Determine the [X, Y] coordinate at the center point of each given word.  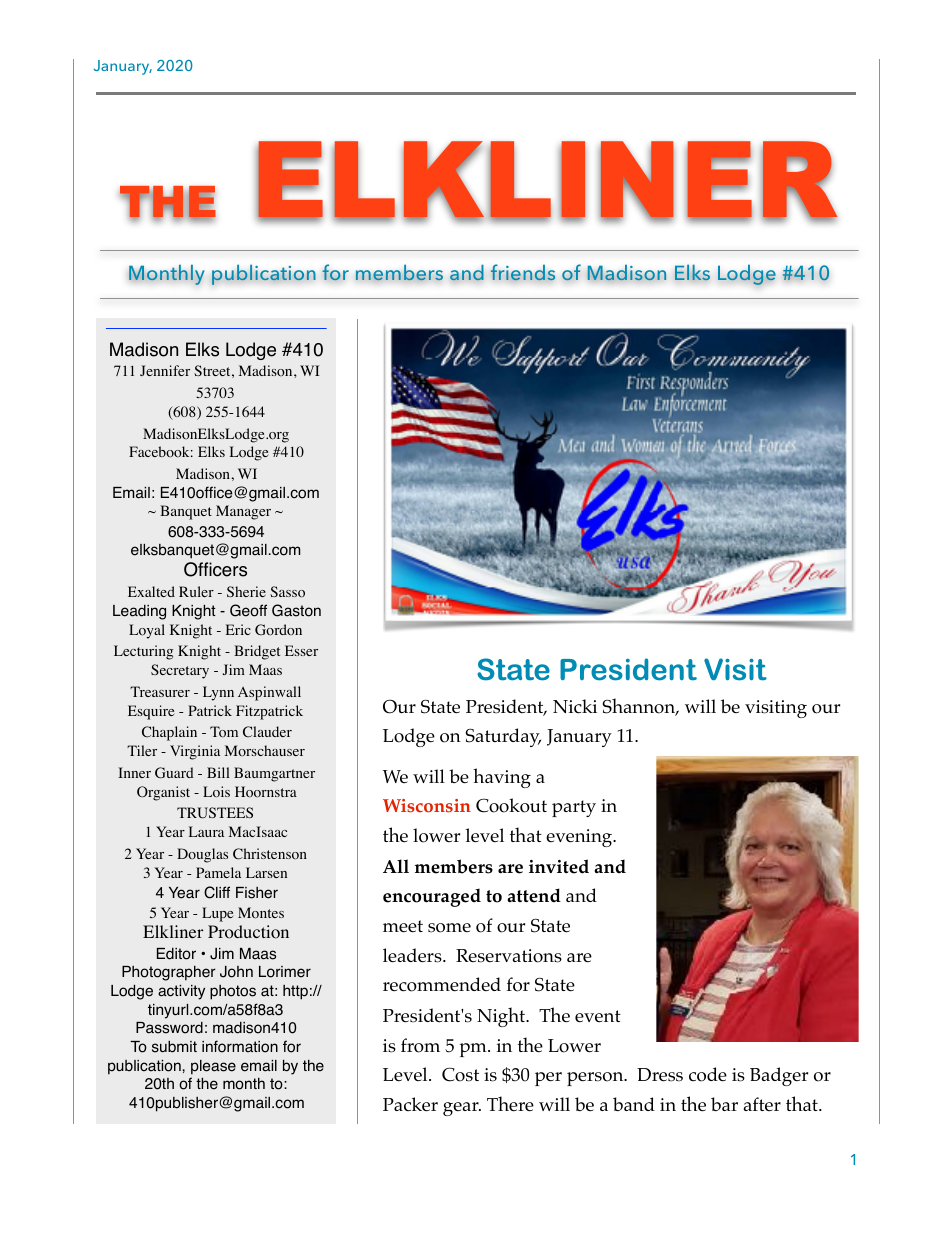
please [213, 1067]
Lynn [218, 693]
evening [580, 838]
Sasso [287, 592]
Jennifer [165, 370]
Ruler [196, 591]
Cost [460, 1074]
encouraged [432, 897]
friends [523, 272]
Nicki [575, 706]
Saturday [503, 737]
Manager [243, 512]
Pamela [218, 872]
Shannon [640, 707]
